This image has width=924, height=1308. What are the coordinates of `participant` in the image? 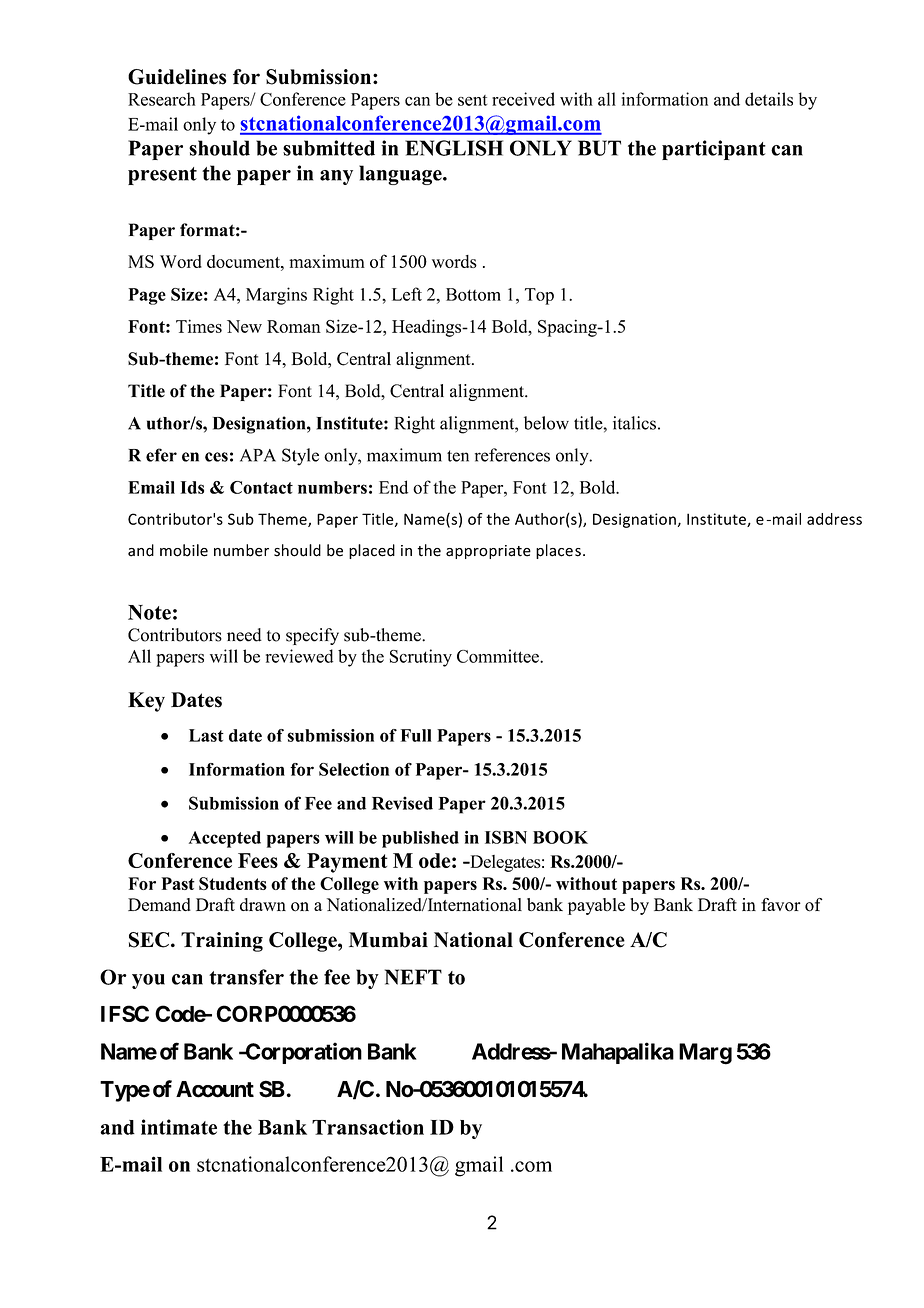 It's located at (714, 150).
